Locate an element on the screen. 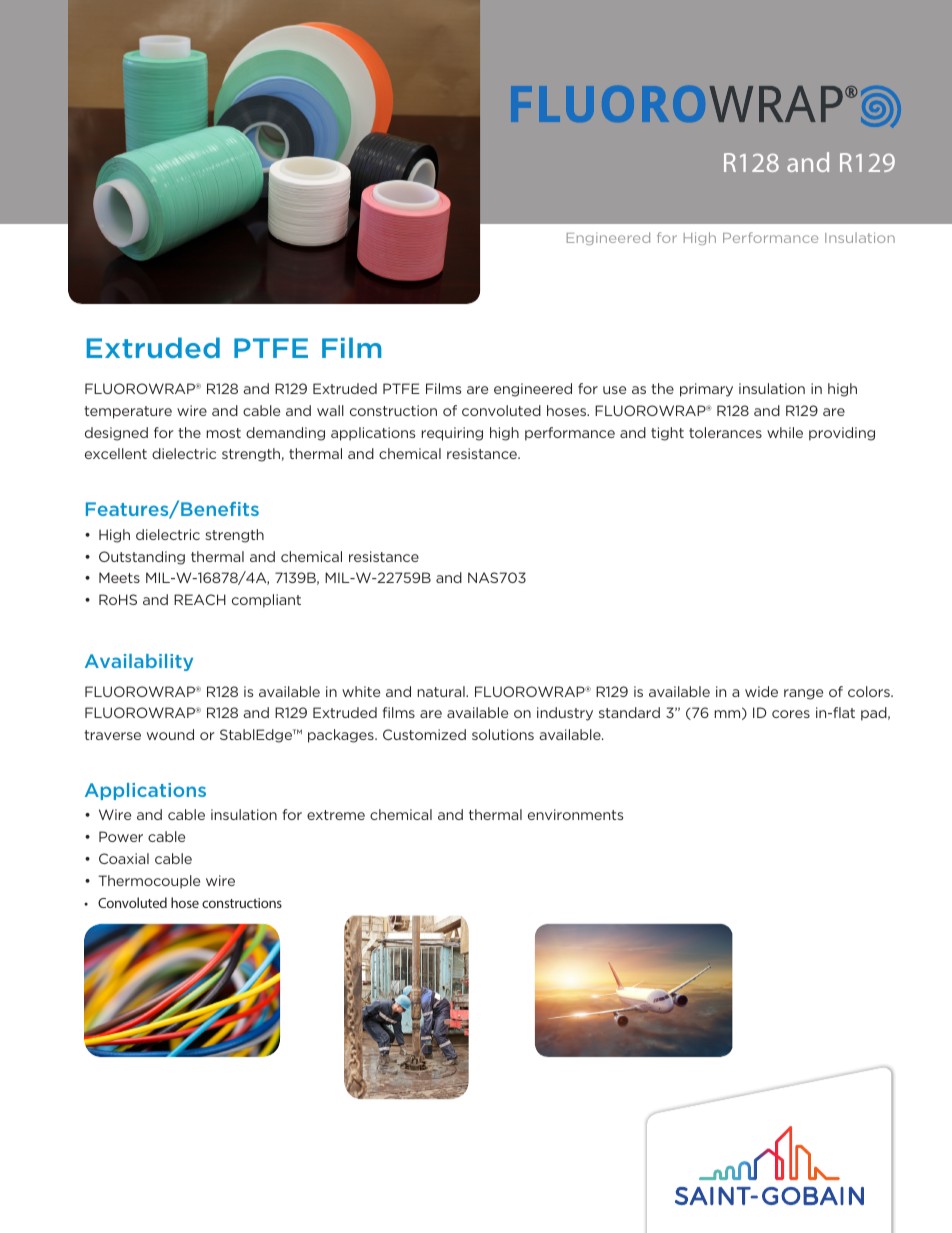 The image size is (952, 1233). extreme is located at coordinates (336, 815).
